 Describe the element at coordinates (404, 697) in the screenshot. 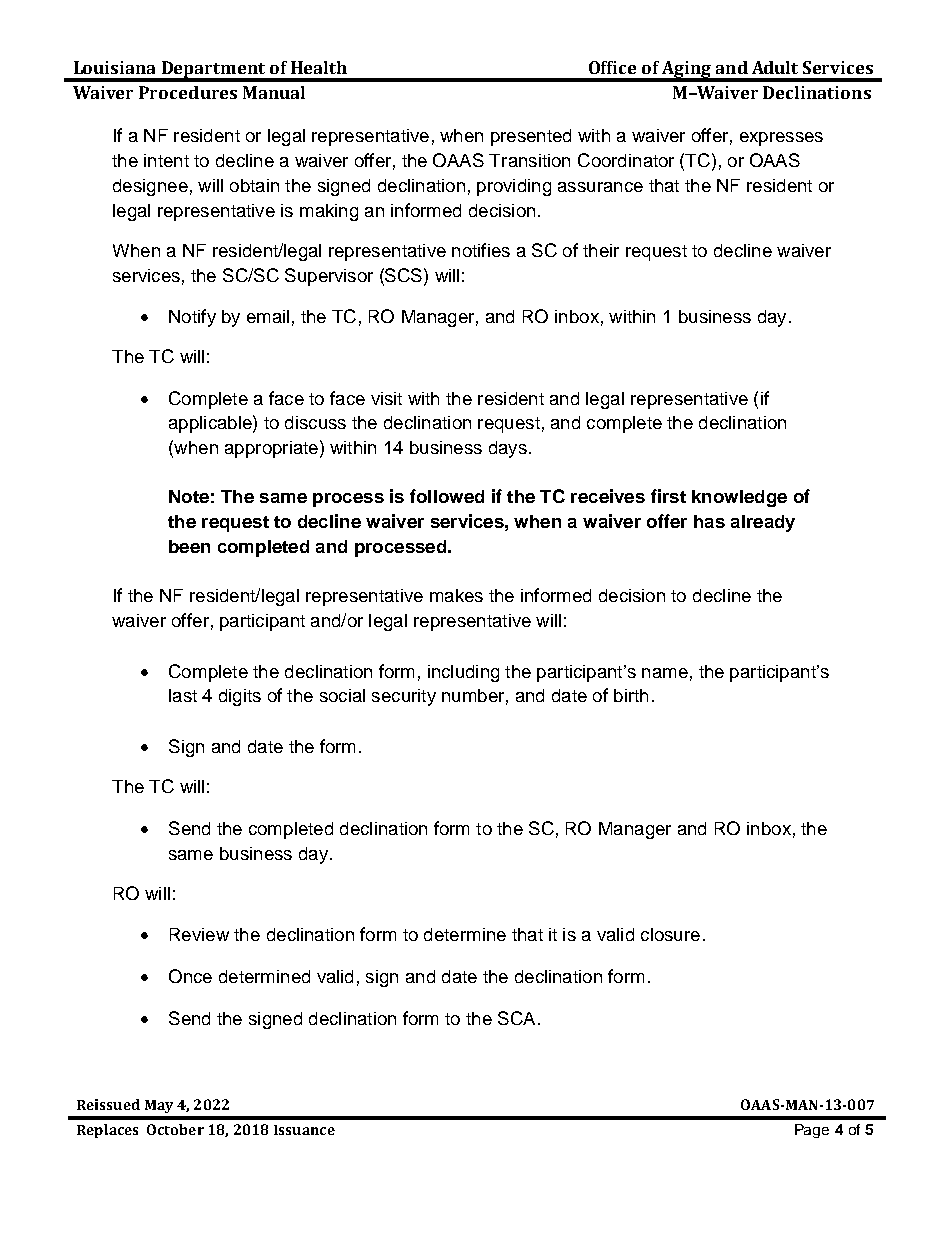

I see `security` at that location.
